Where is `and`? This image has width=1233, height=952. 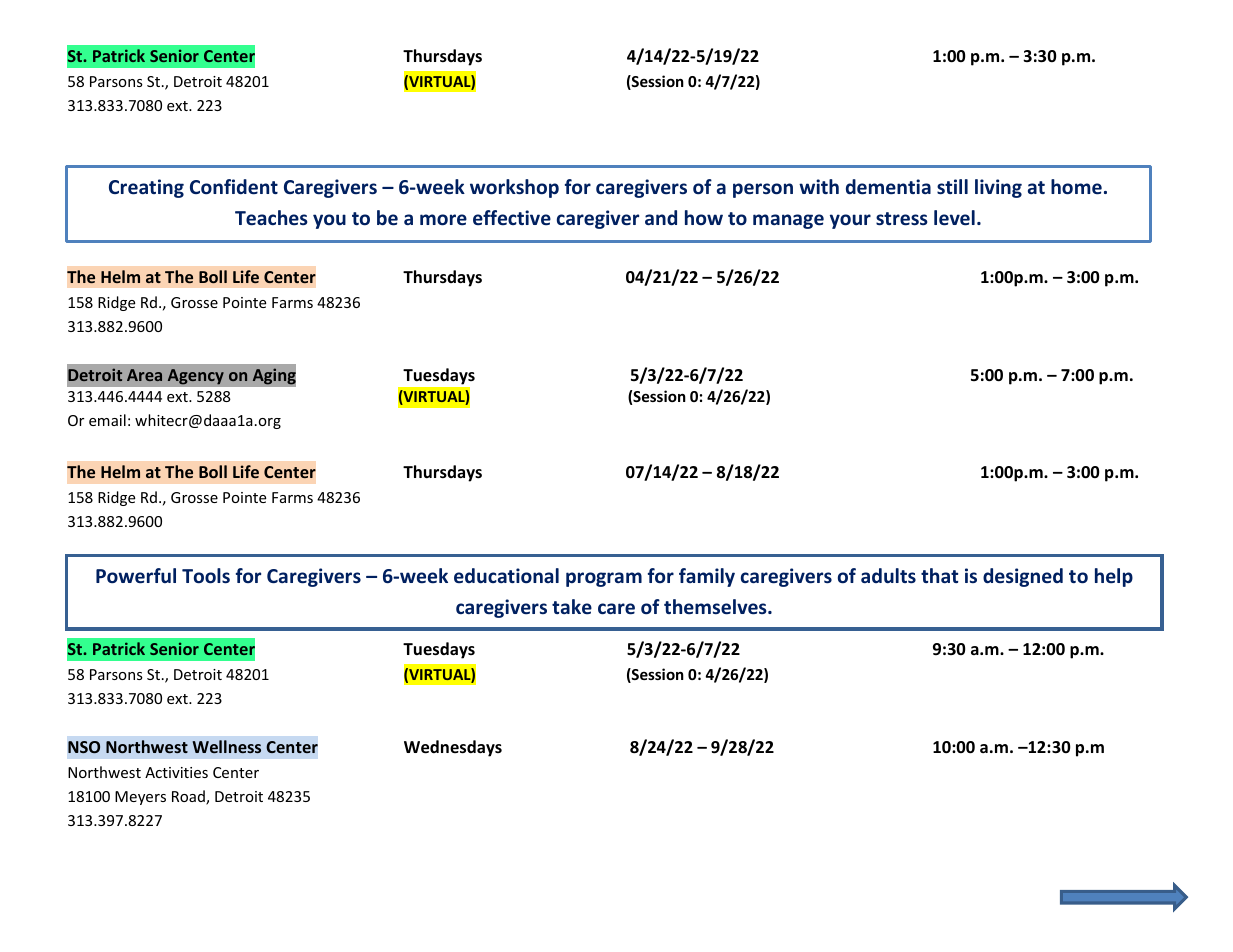 and is located at coordinates (661, 217).
